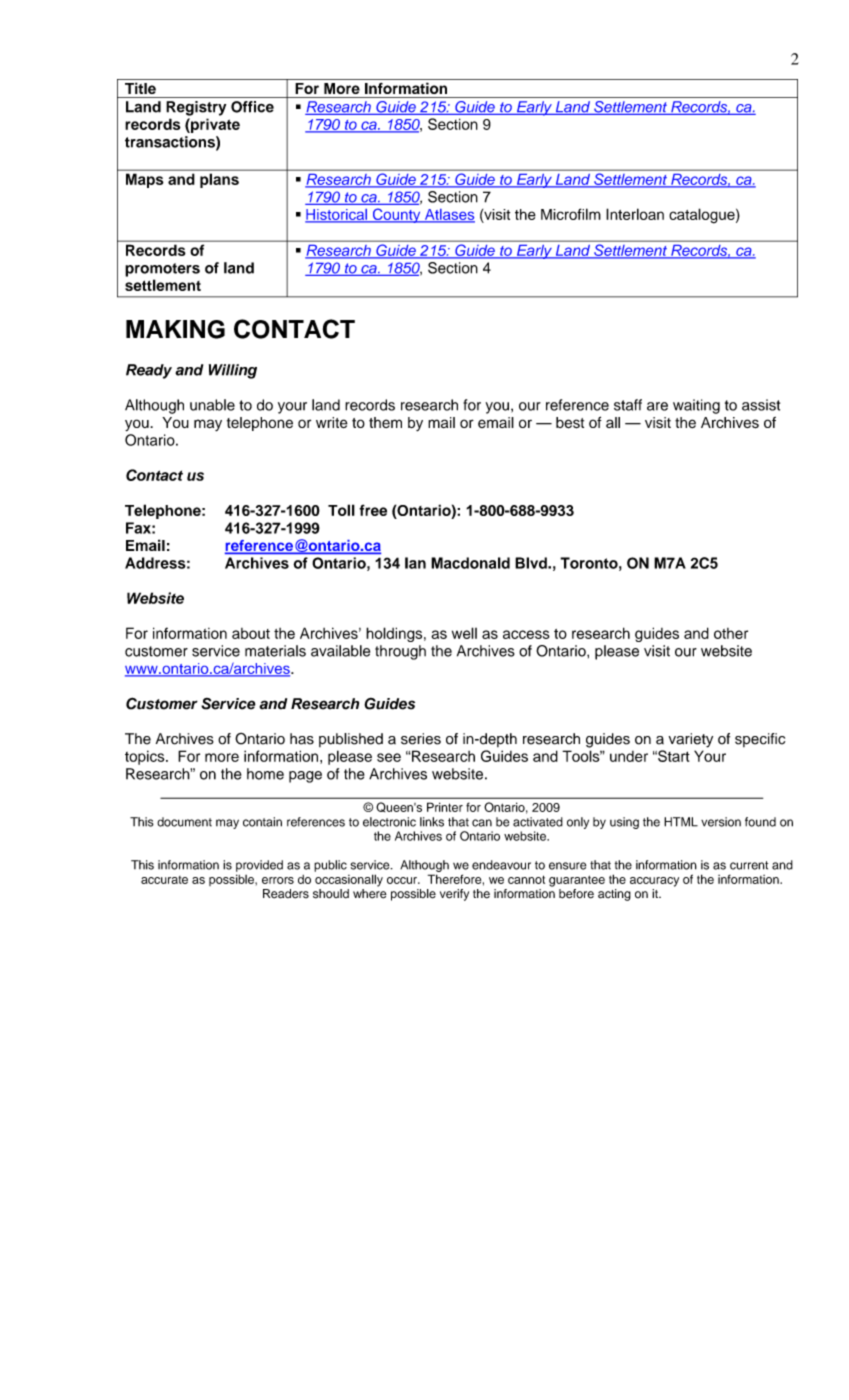 The image size is (849, 1400). What do you see at coordinates (341, 510) in the page?
I see `Toll` at bounding box center [341, 510].
